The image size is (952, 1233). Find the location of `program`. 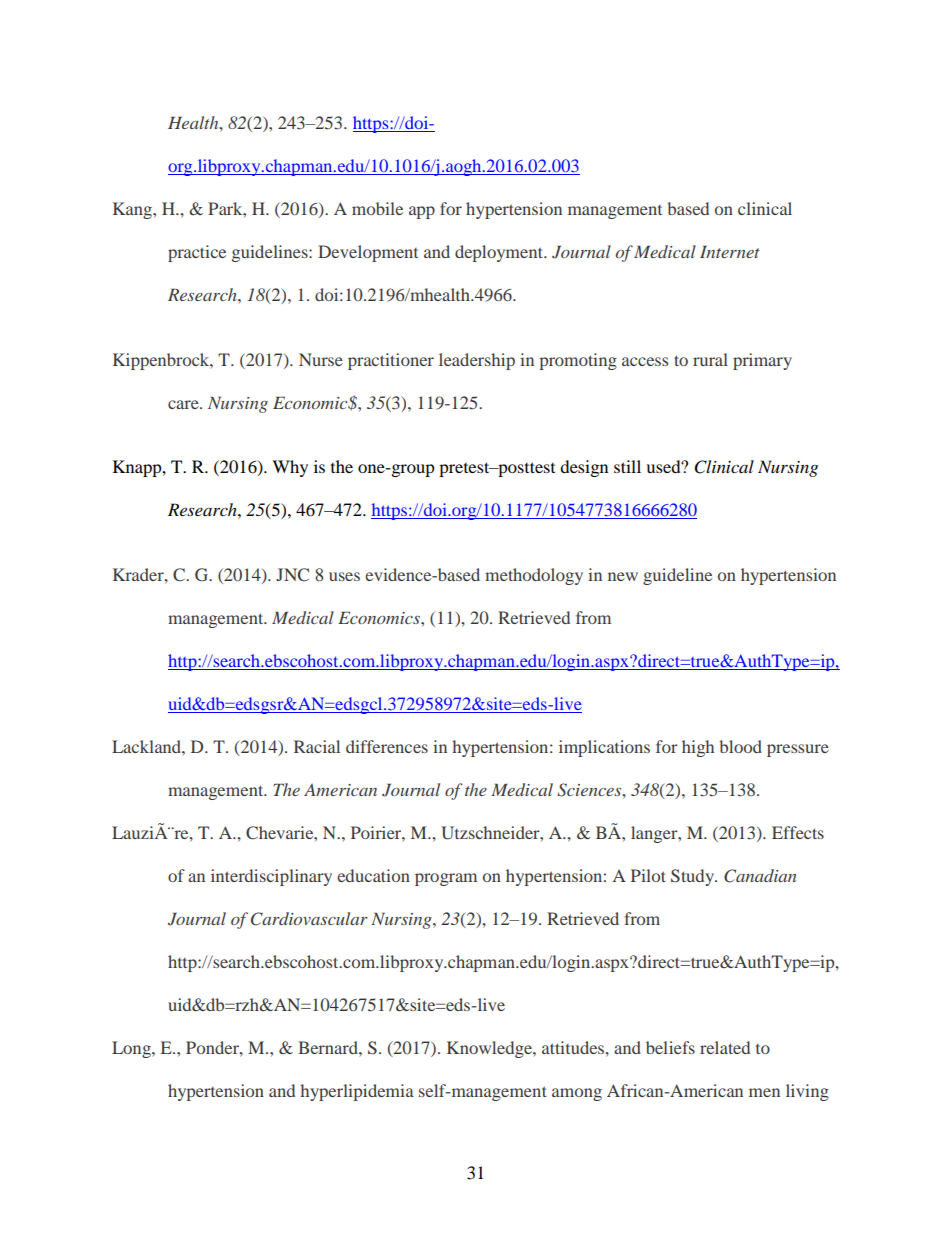

program is located at coordinates (446, 879).
